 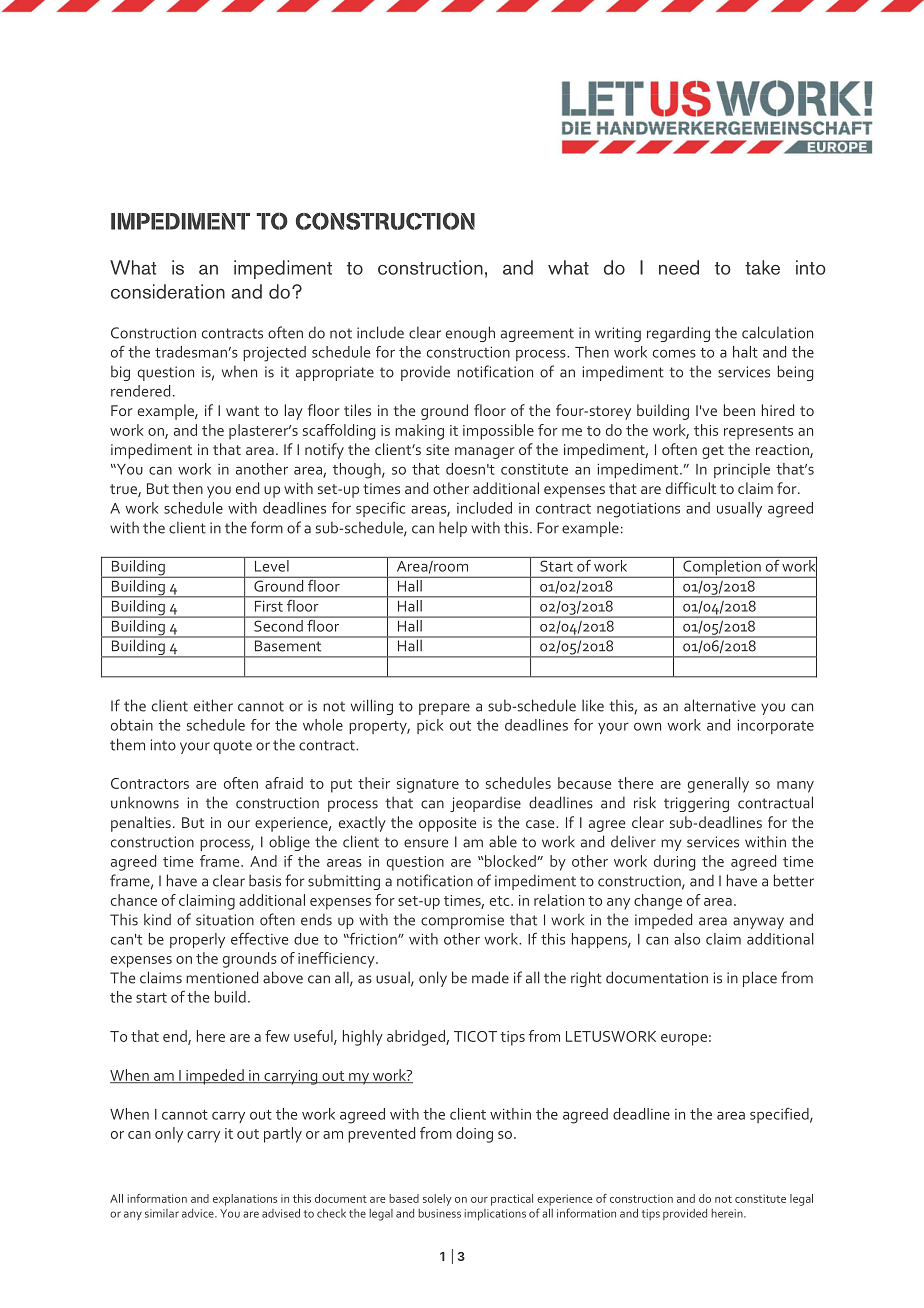 I want to click on consideration, so click(x=168, y=291).
